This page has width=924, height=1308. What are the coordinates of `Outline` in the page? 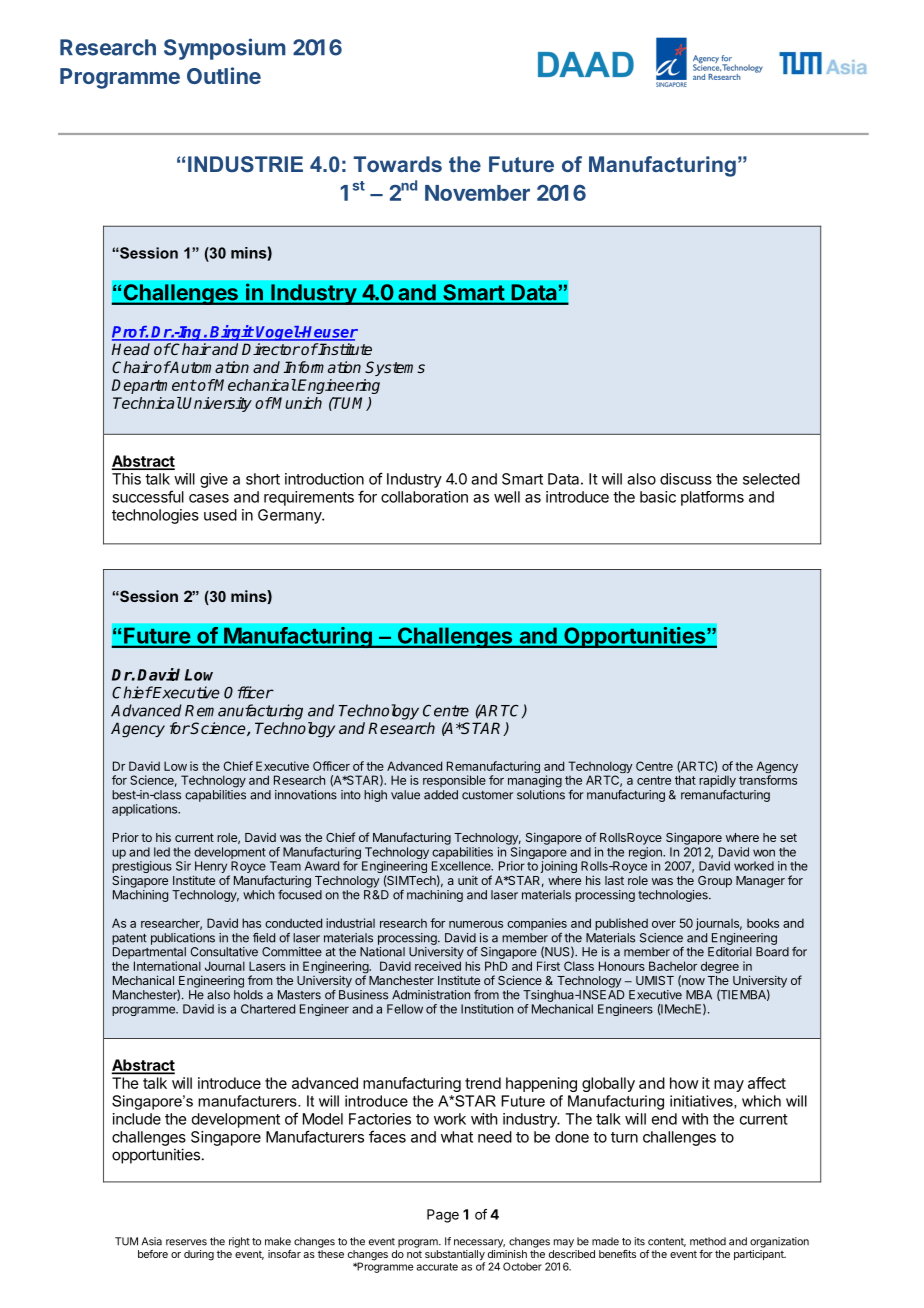 It's located at (224, 75).
